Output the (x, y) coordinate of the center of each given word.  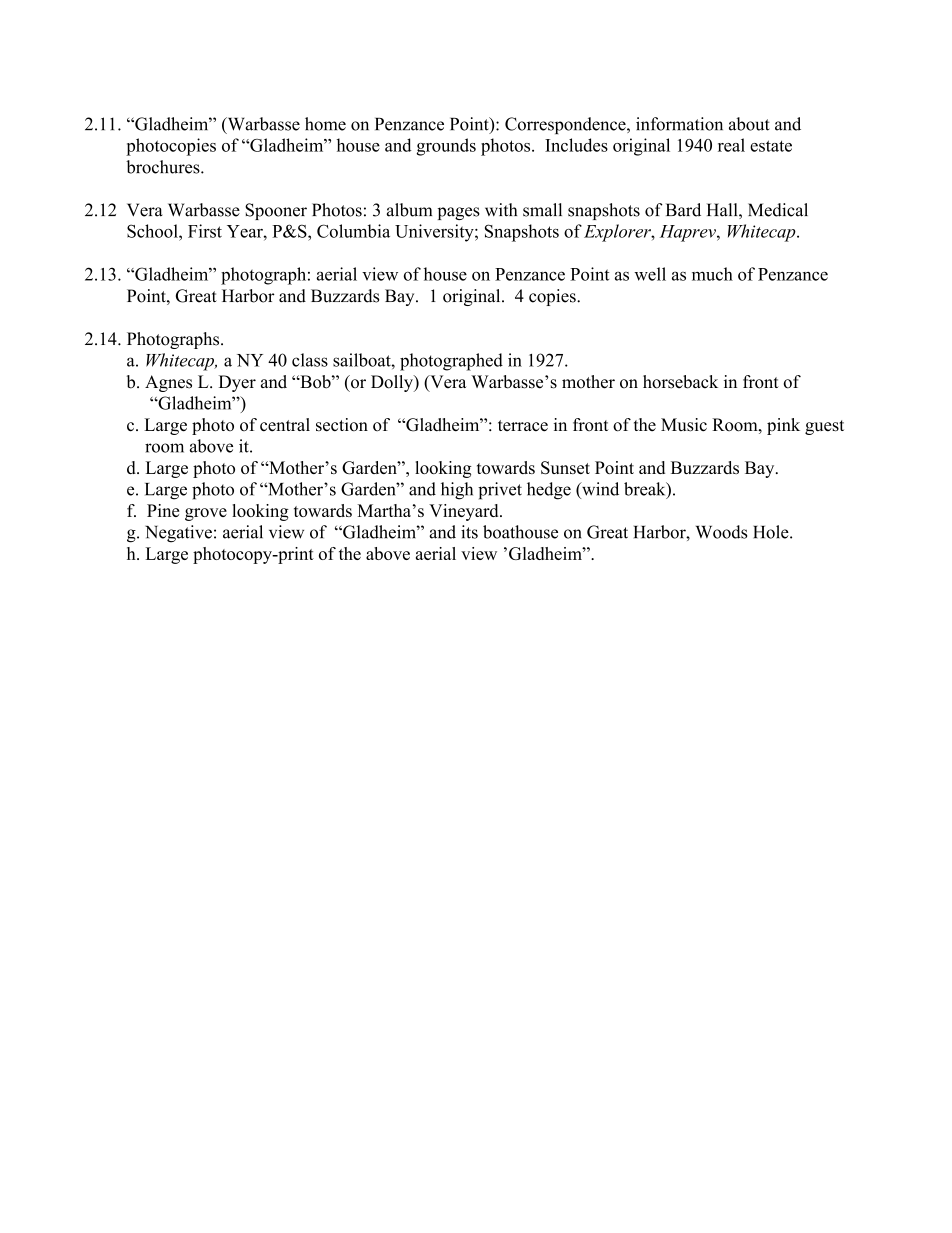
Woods (721, 532)
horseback (680, 382)
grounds (446, 147)
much (712, 274)
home (325, 124)
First (205, 231)
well (650, 274)
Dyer (237, 383)
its (469, 532)
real (731, 145)
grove (206, 514)
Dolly (393, 383)
